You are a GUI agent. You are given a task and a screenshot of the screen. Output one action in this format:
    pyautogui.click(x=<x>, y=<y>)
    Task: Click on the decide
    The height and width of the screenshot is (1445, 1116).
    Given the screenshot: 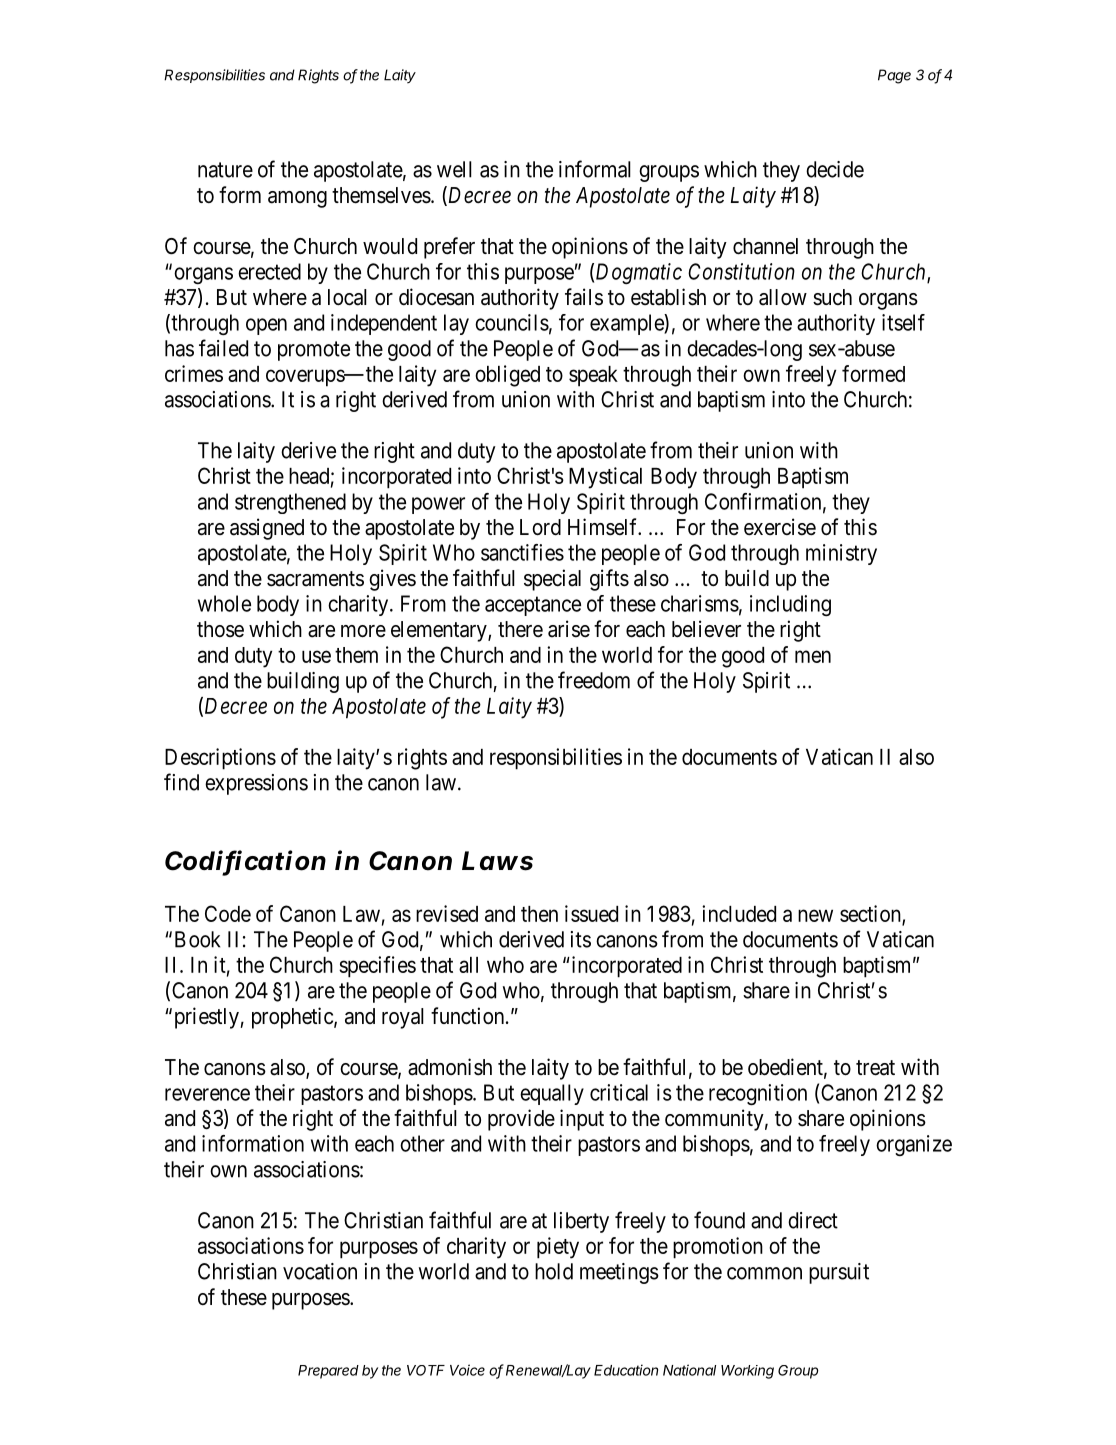 What is the action you would take?
    pyautogui.click(x=835, y=169)
